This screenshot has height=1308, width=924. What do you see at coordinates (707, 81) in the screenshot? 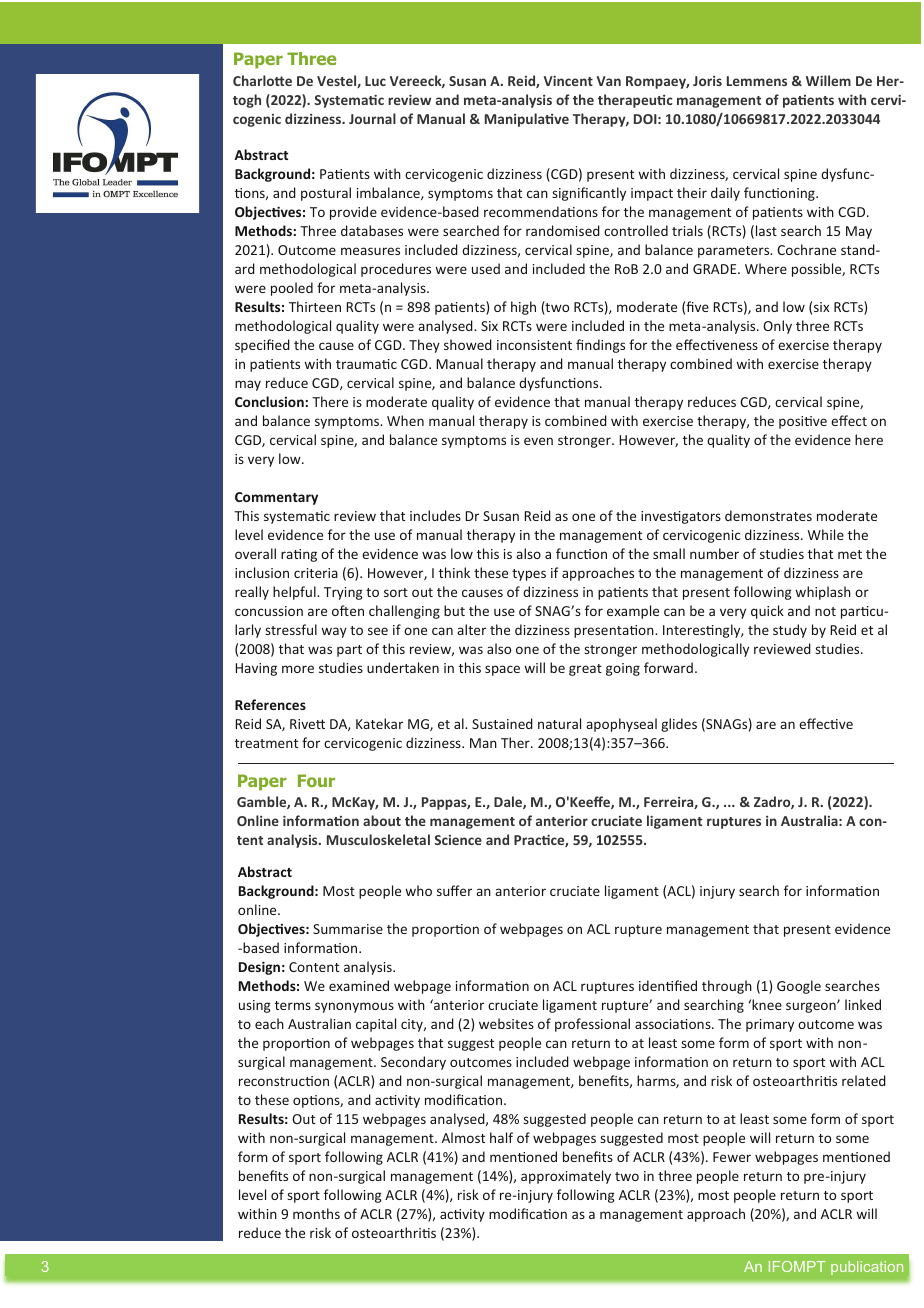
I see `Joris` at bounding box center [707, 81].
